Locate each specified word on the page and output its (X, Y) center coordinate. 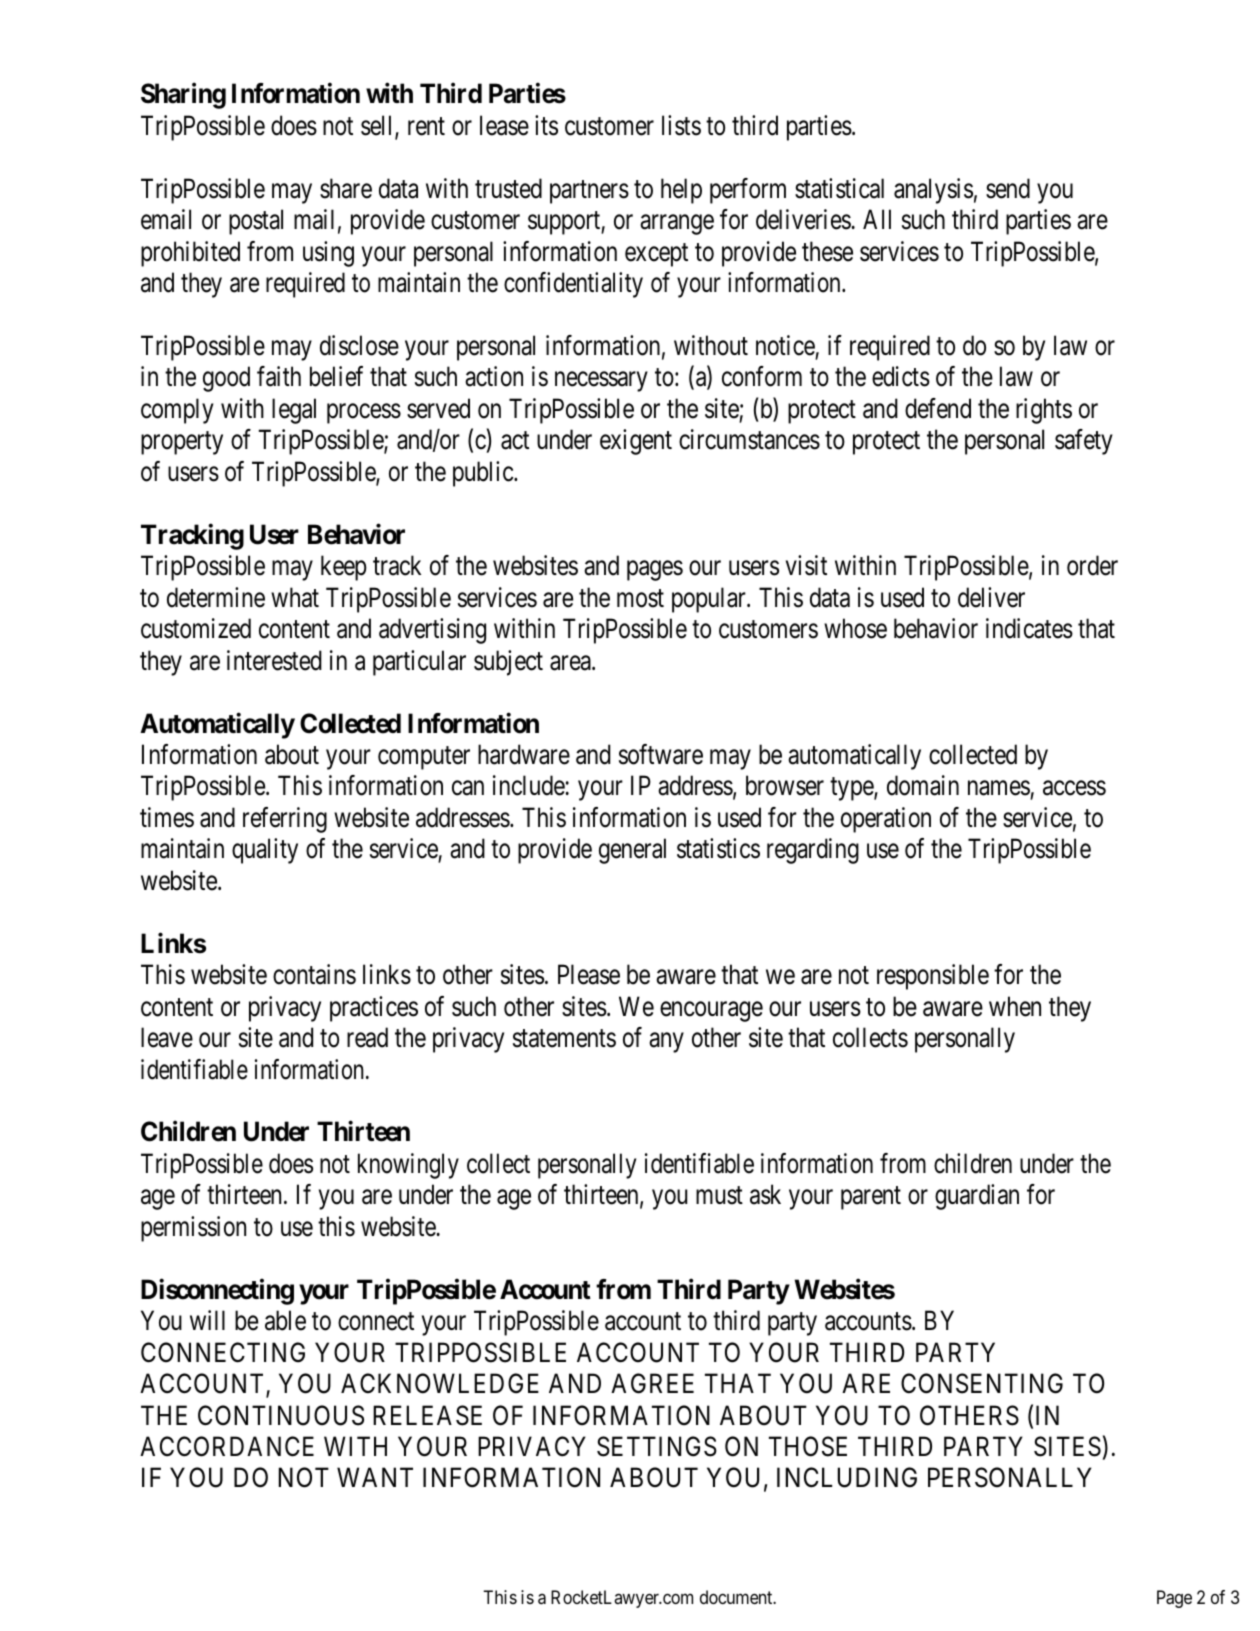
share (346, 188)
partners (589, 192)
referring (285, 820)
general (632, 851)
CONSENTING (982, 1383)
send (1008, 188)
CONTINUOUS (281, 1415)
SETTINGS (657, 1446)
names (999, 790)
